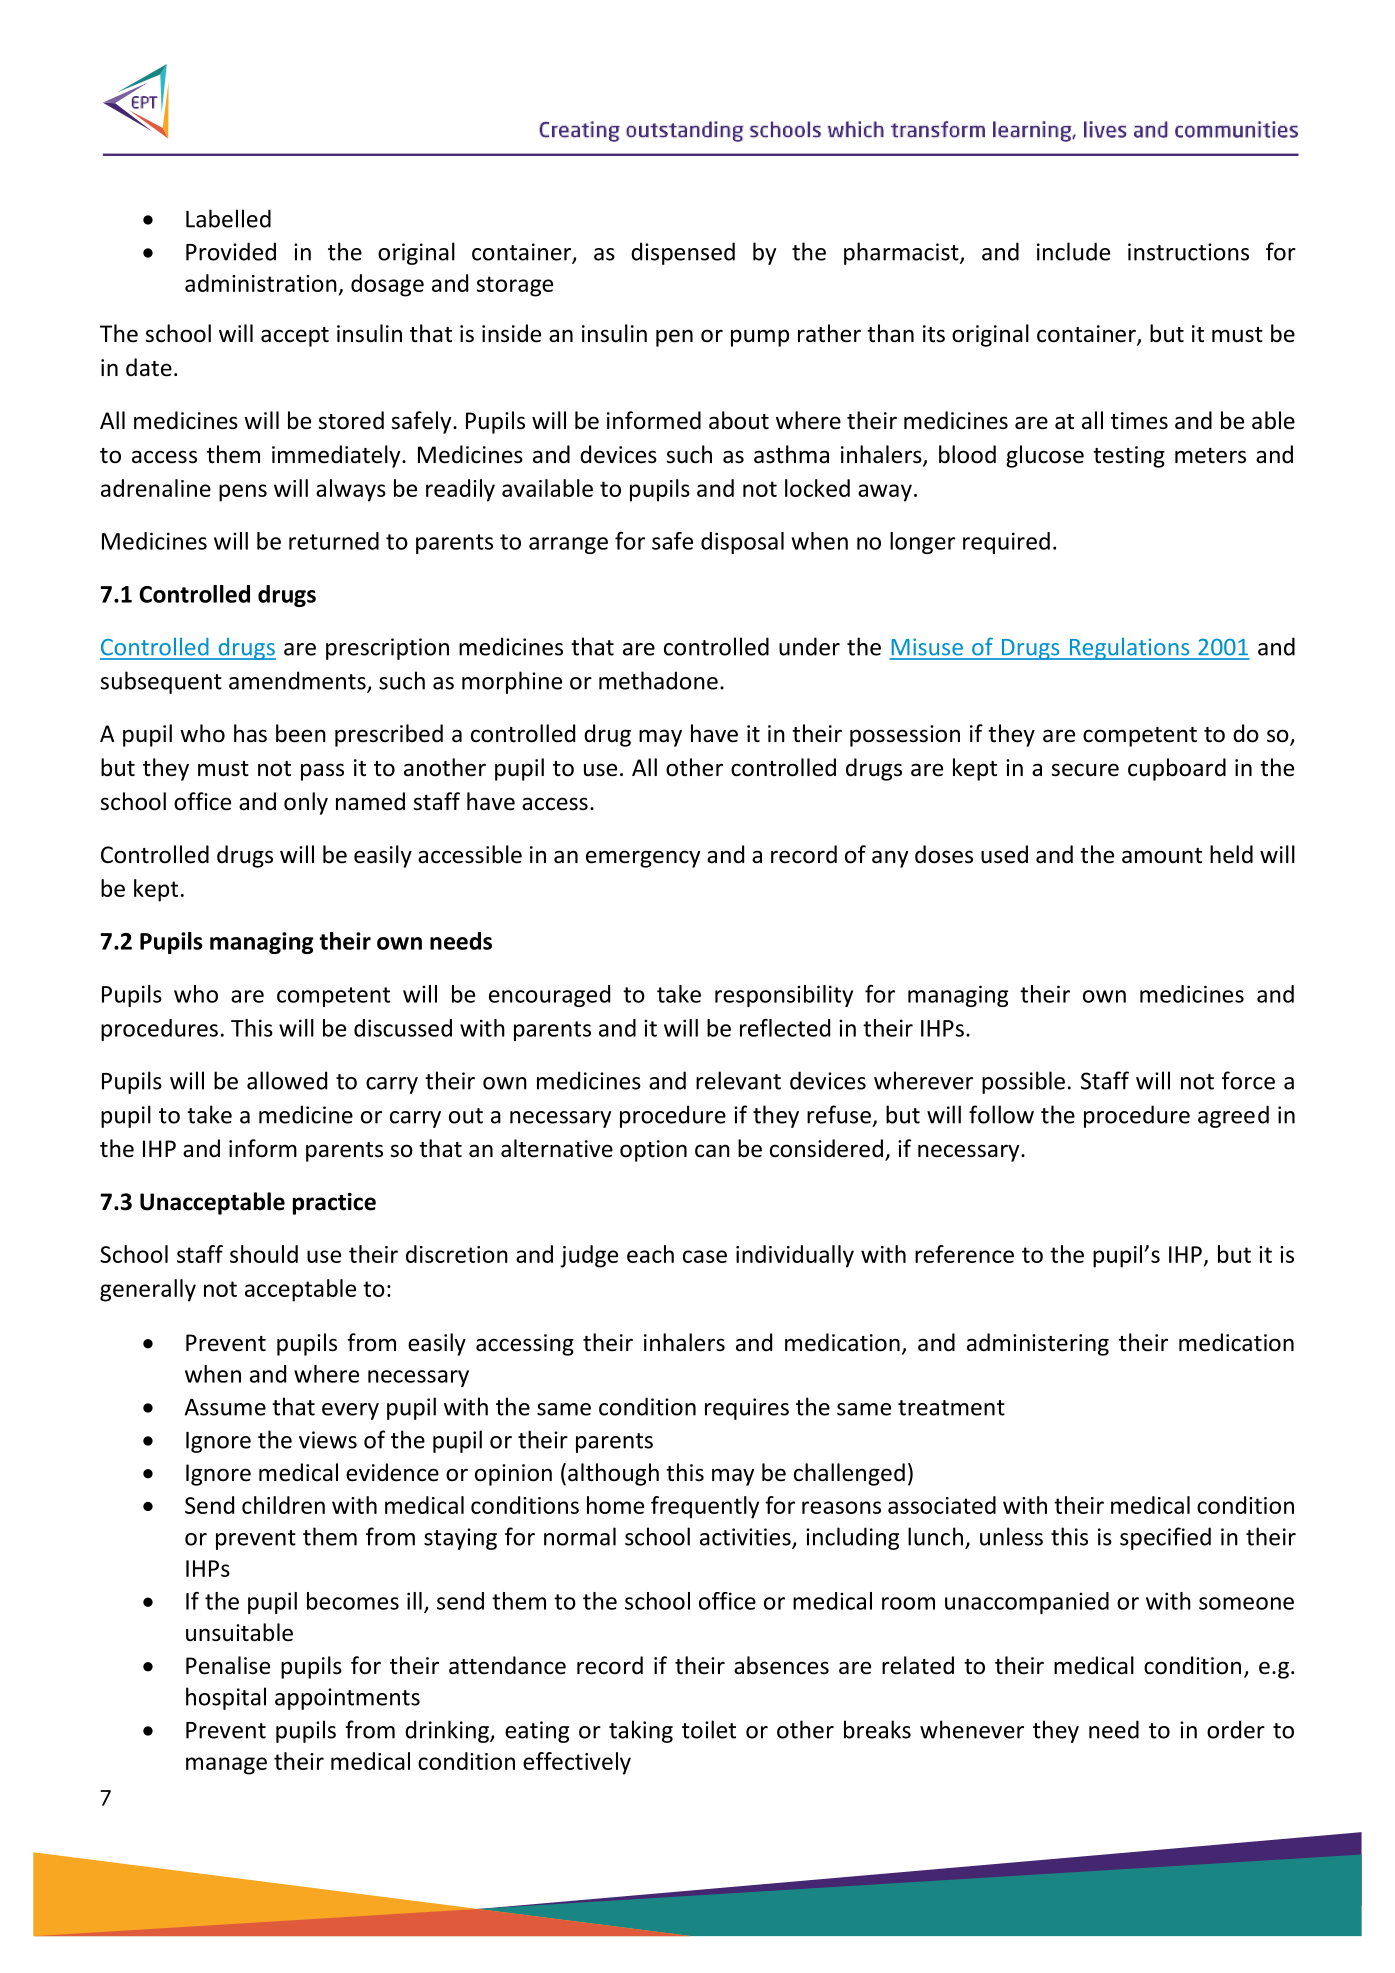 This screenshot has width=1395, height=1973. What do you see at coordinates (226, 1698) in the screenshot?
I see `hospital` at bounding box center [226, 1698].
